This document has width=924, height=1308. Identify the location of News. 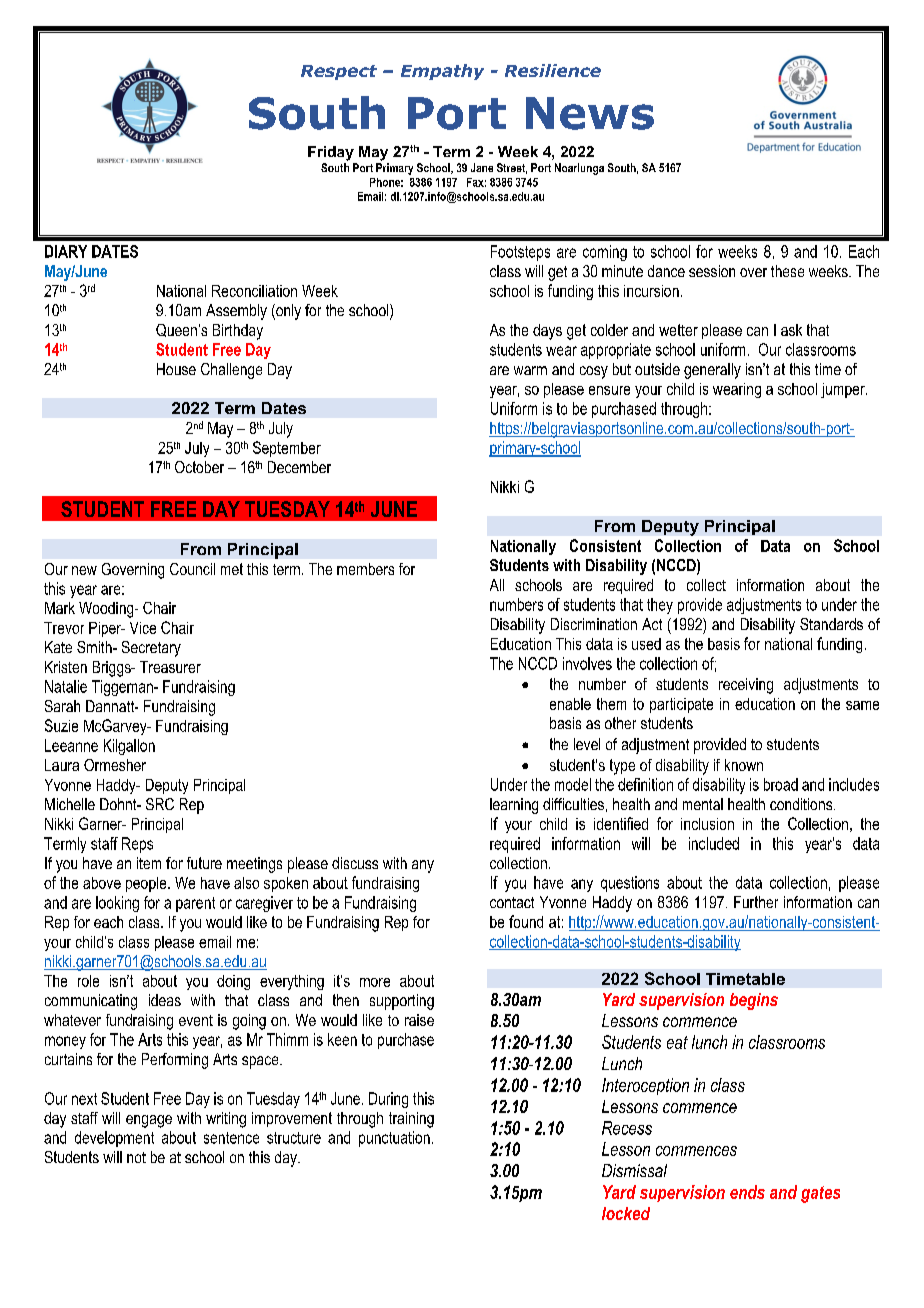
(590, 113).
